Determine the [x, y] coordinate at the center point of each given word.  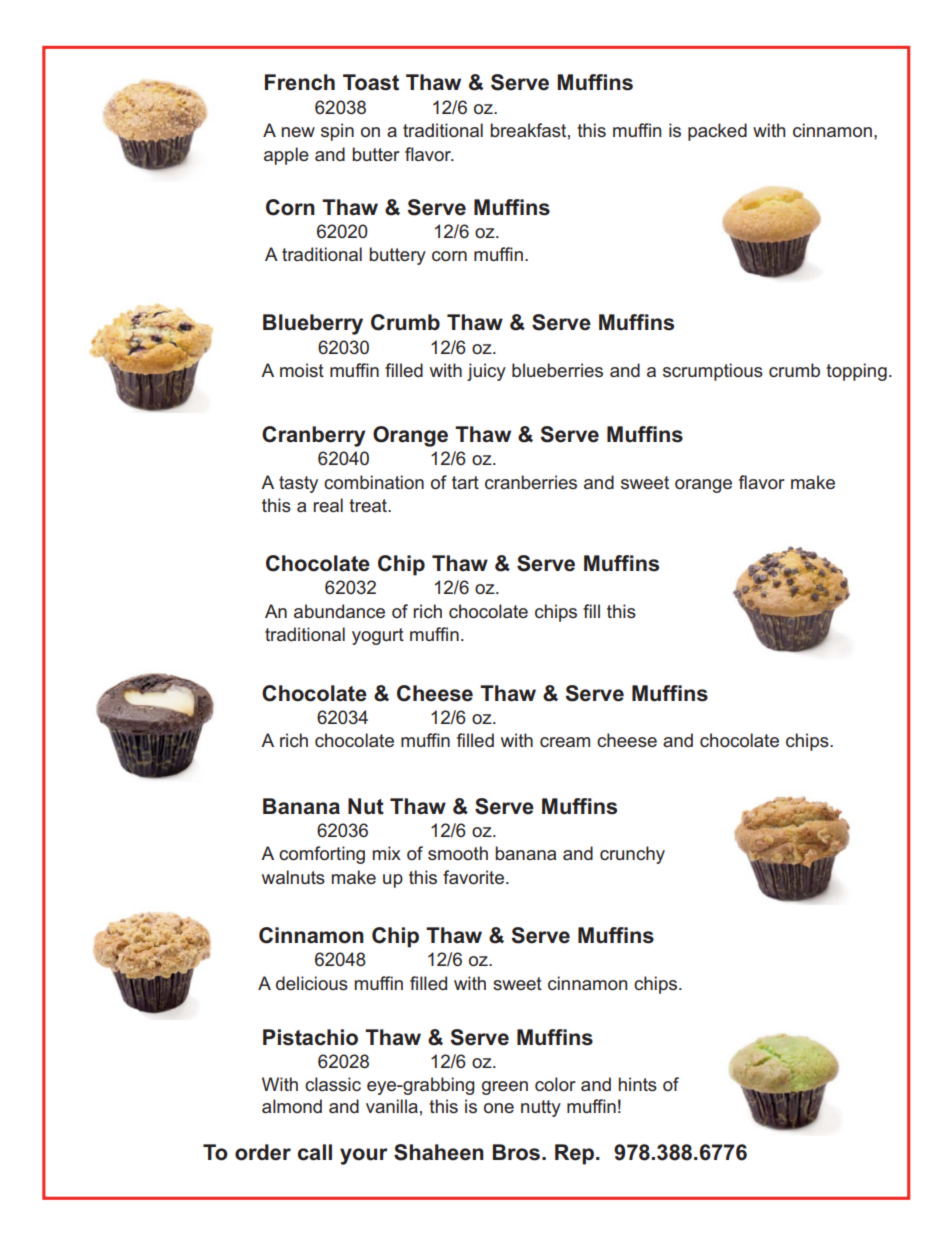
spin [337, 132]
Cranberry [314, 436]
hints [638, 1084]
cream [565, 742]
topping [856, 372]
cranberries [531, 482]
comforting [322, 855]
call [315, 1152]
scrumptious [713, 372]
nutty [541, 1108]
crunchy [632, 855]
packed [717, 132]
